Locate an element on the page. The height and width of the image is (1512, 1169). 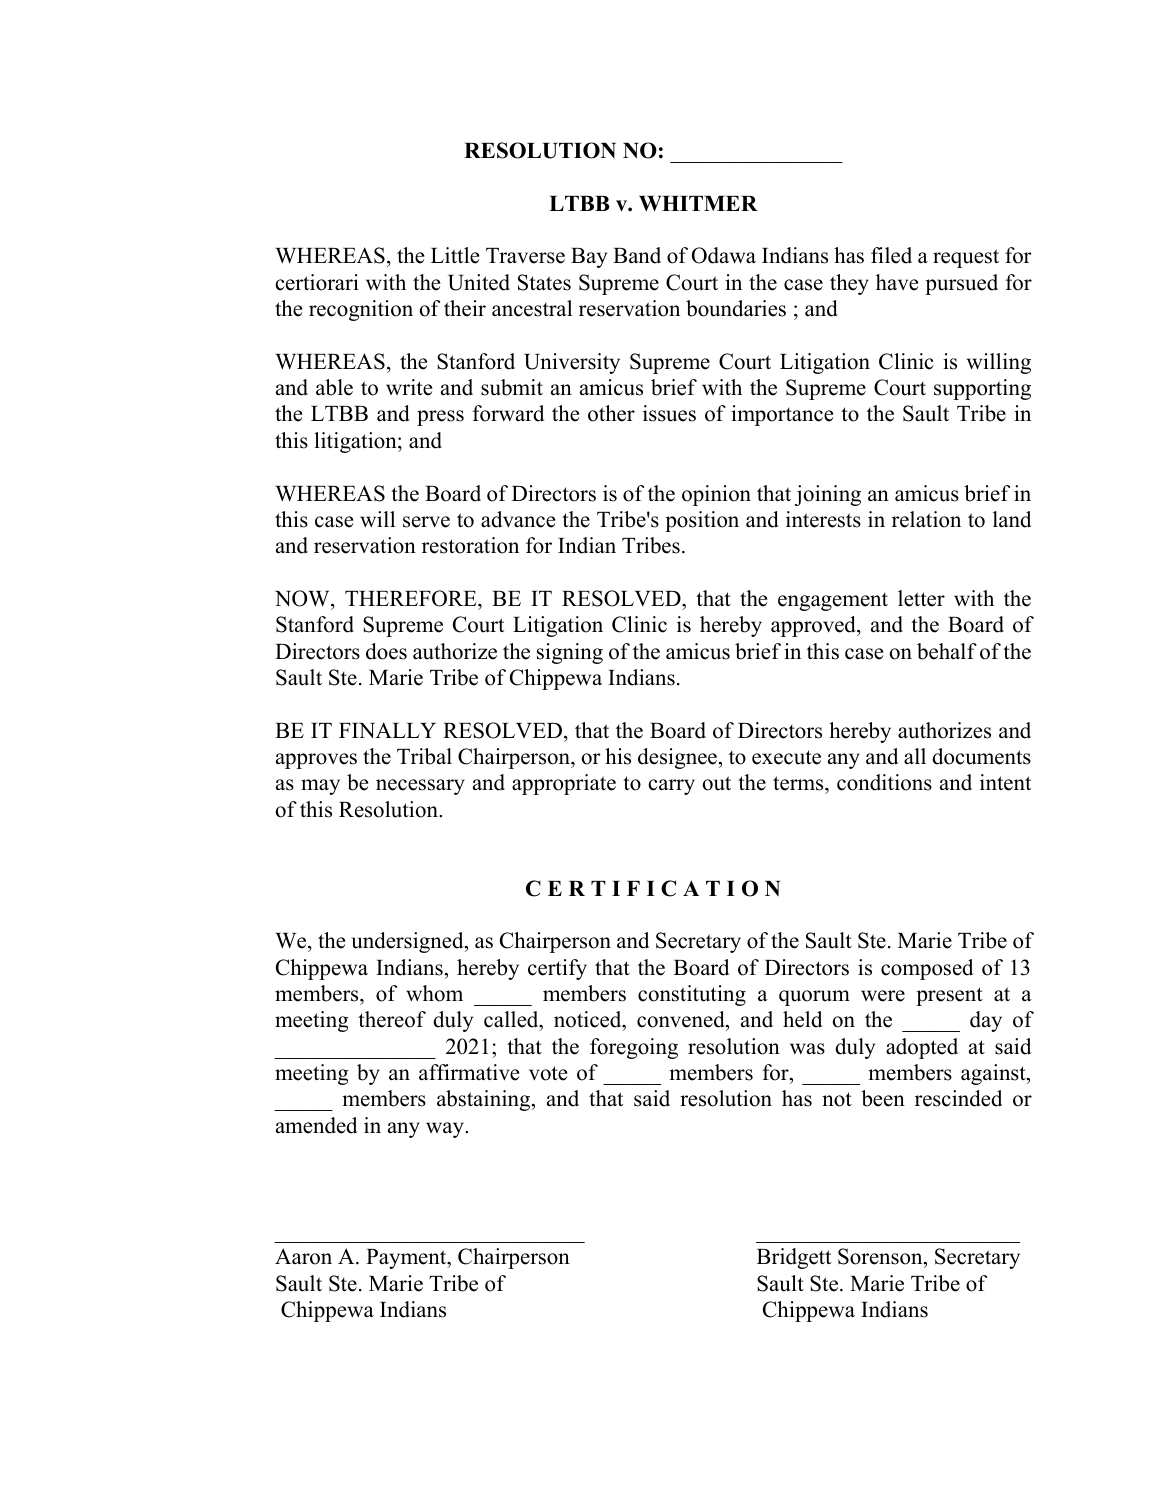
FINALLY is located at coordinates (387, 730).
